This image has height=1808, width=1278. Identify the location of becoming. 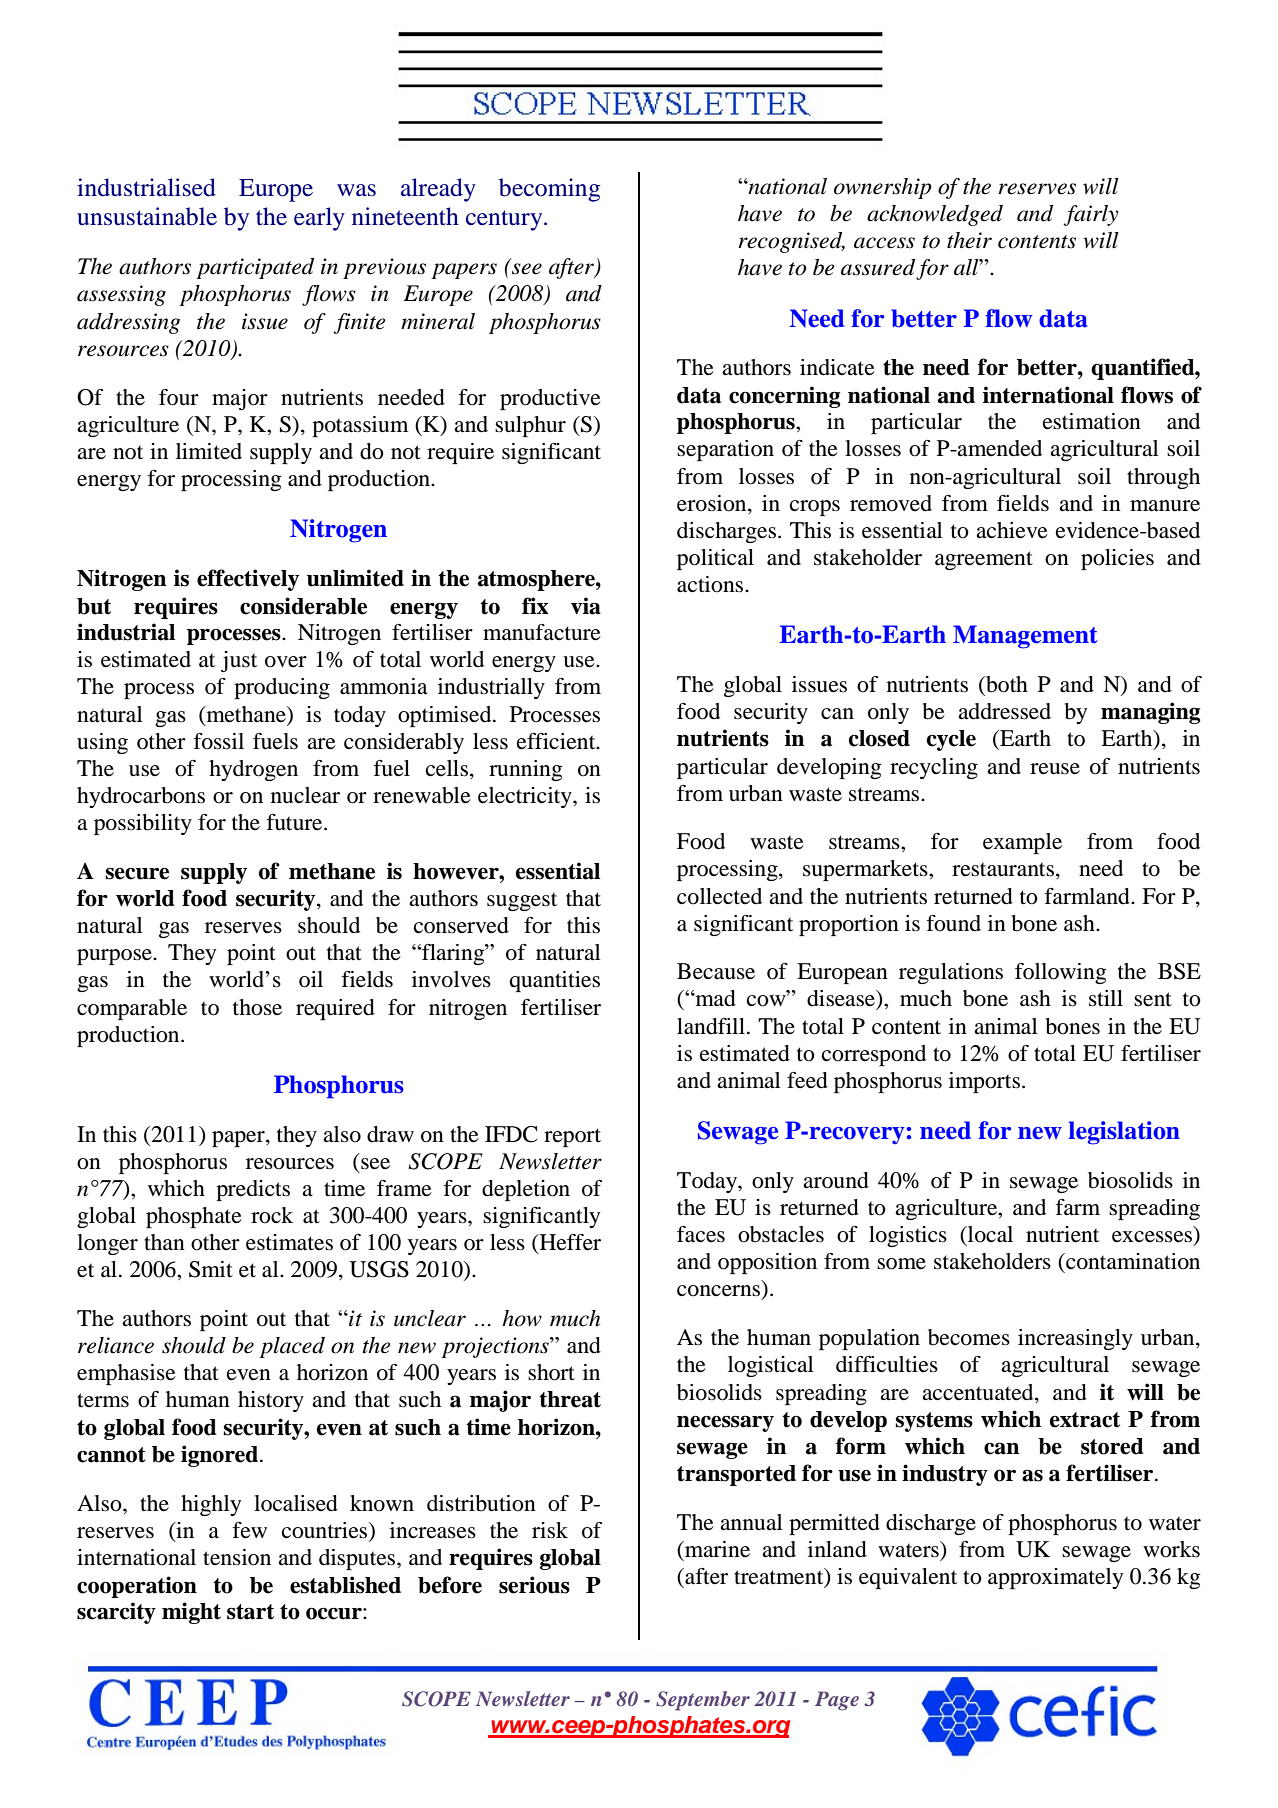
(549, 190).
